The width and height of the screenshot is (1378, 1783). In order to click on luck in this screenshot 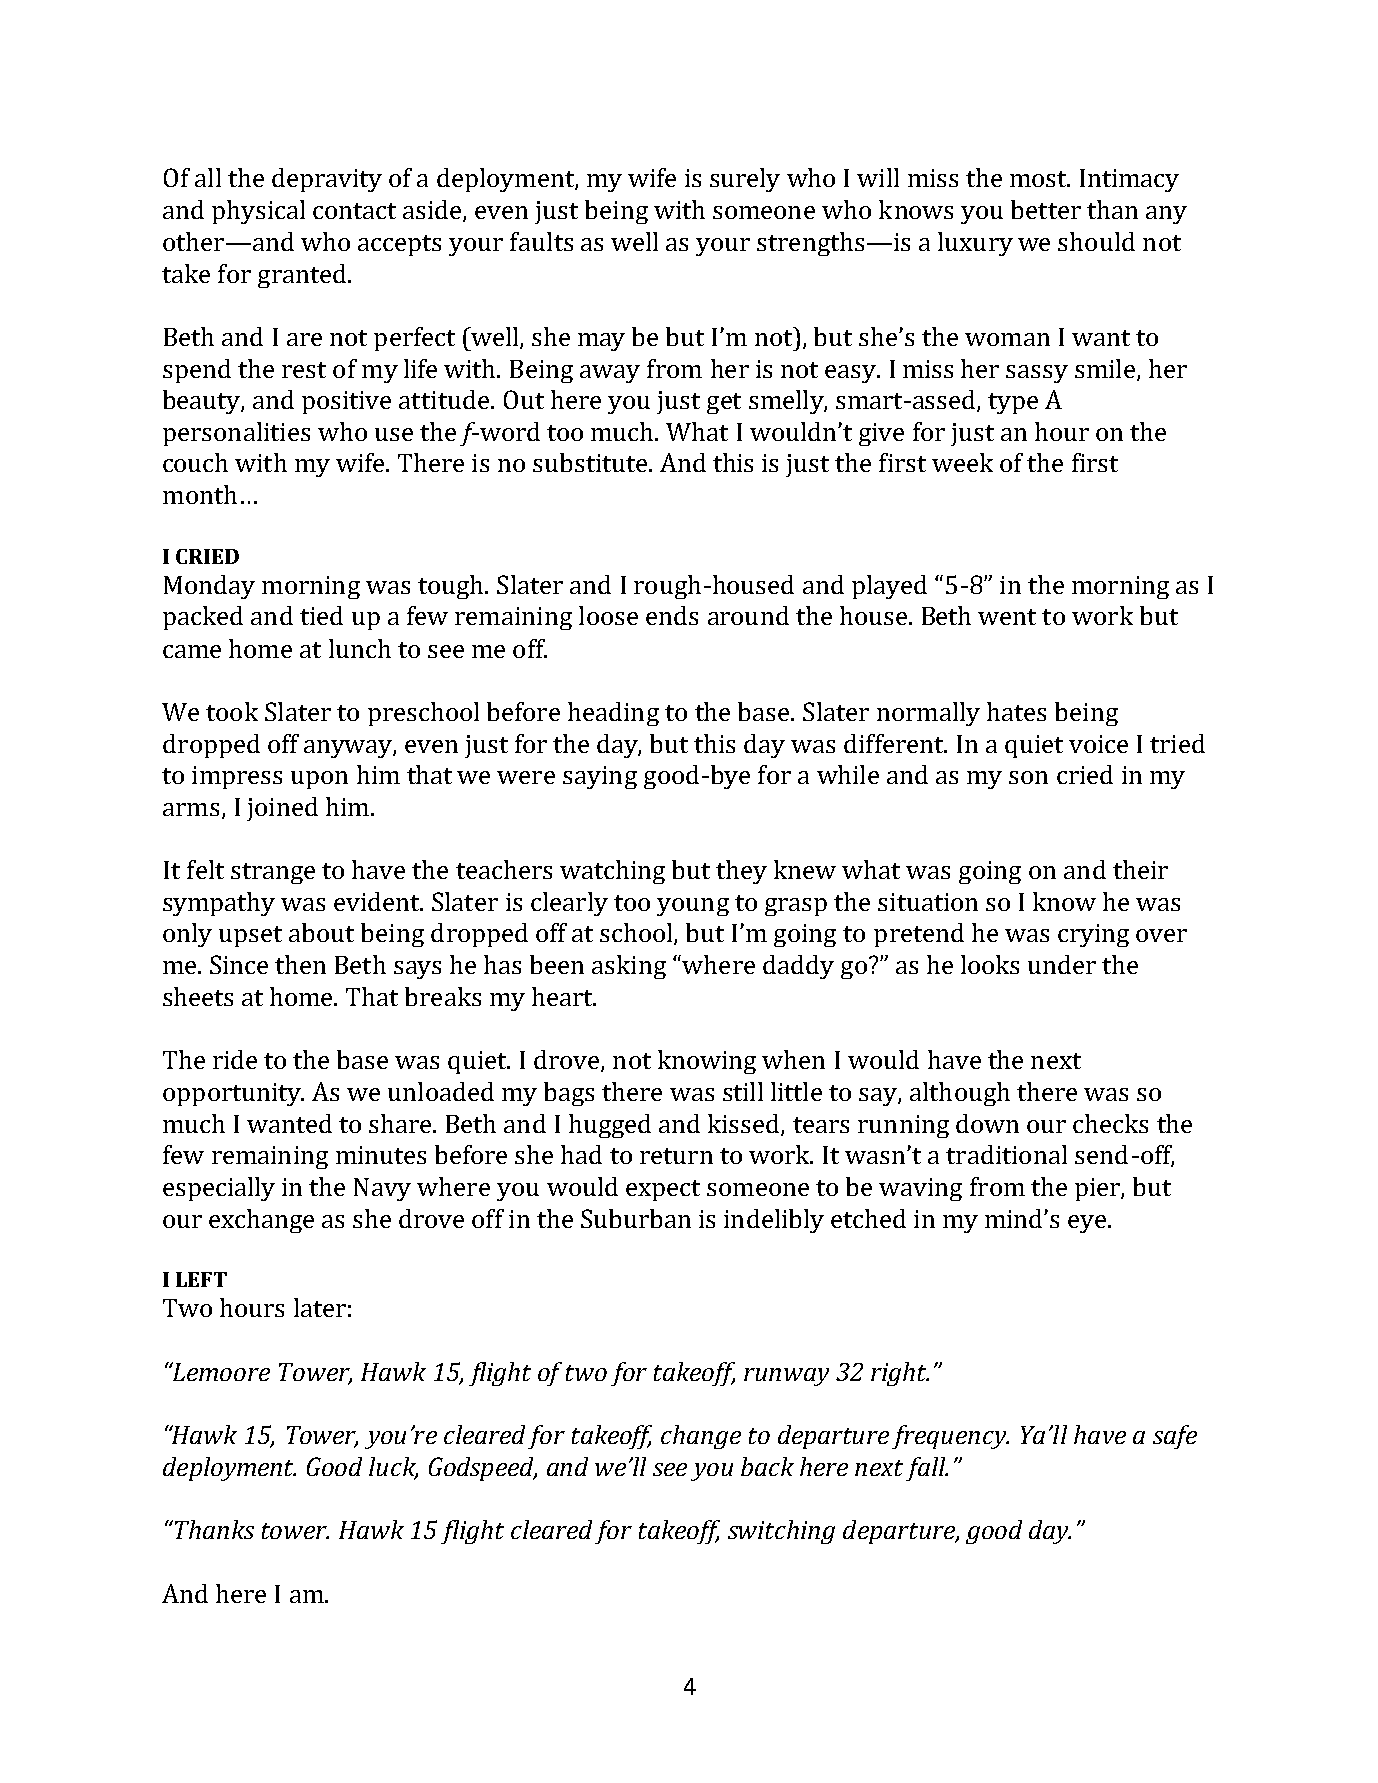, I will do `click(393, 1467)`.
